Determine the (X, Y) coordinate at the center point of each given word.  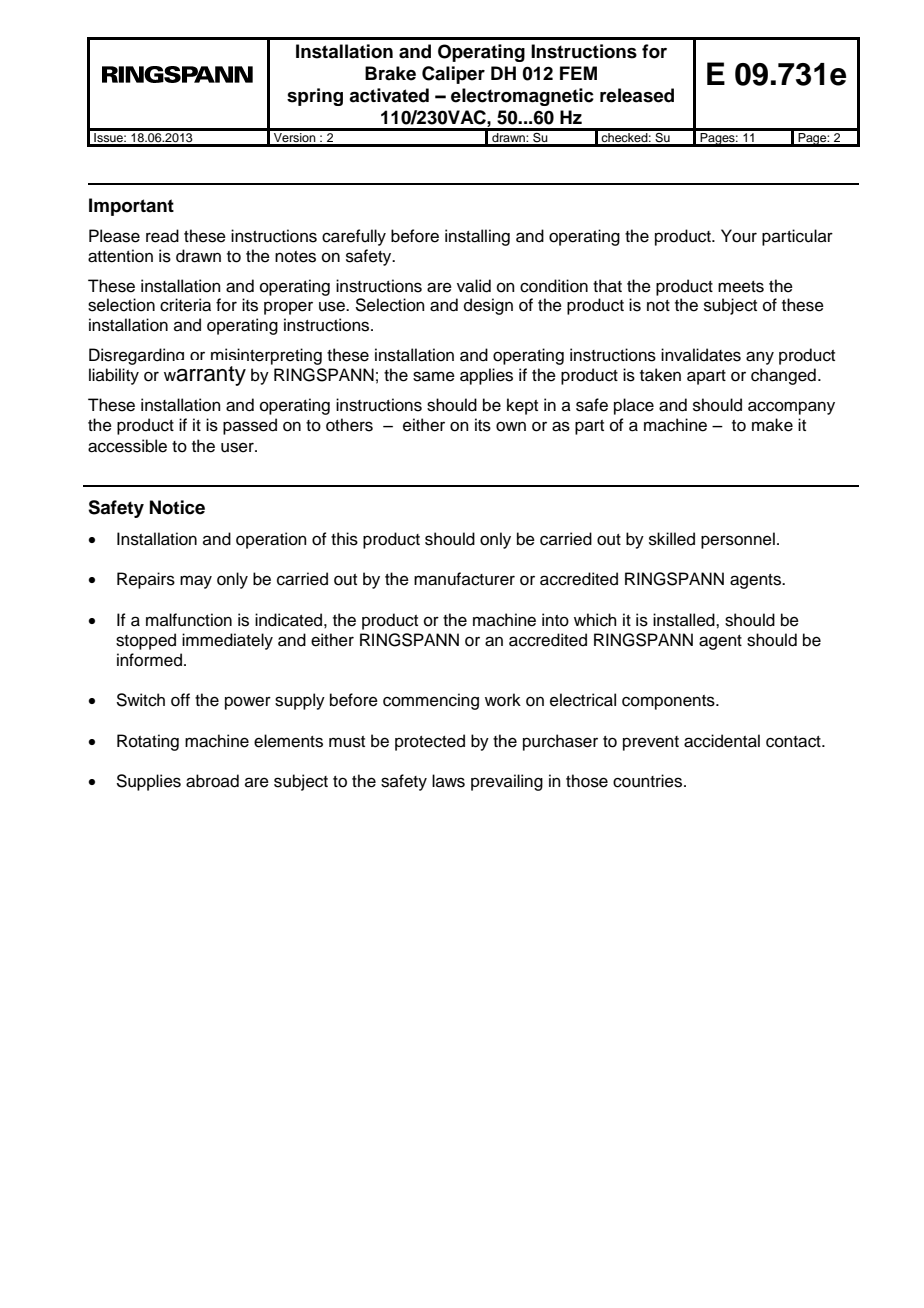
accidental (722, 741)
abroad (212, 781)
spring (315, 97)
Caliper (453, 75)
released (637, 95)
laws (448, 781)
